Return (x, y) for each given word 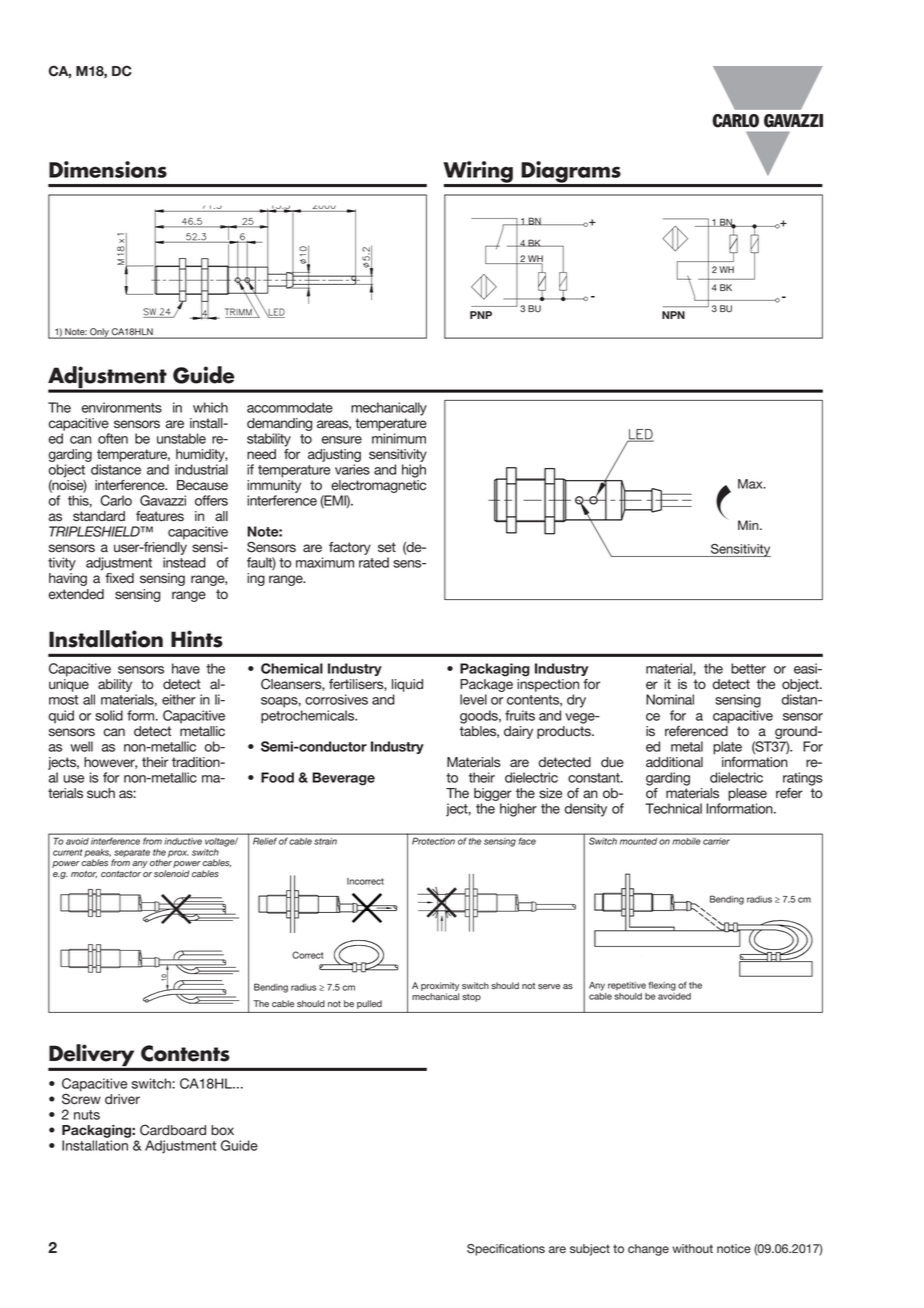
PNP (481, 315)
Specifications (506, 1250)
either (179, 699)
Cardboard (173, 1130)
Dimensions (108, 169)
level (473, 699)
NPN (673, 315)
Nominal (670, 699)
